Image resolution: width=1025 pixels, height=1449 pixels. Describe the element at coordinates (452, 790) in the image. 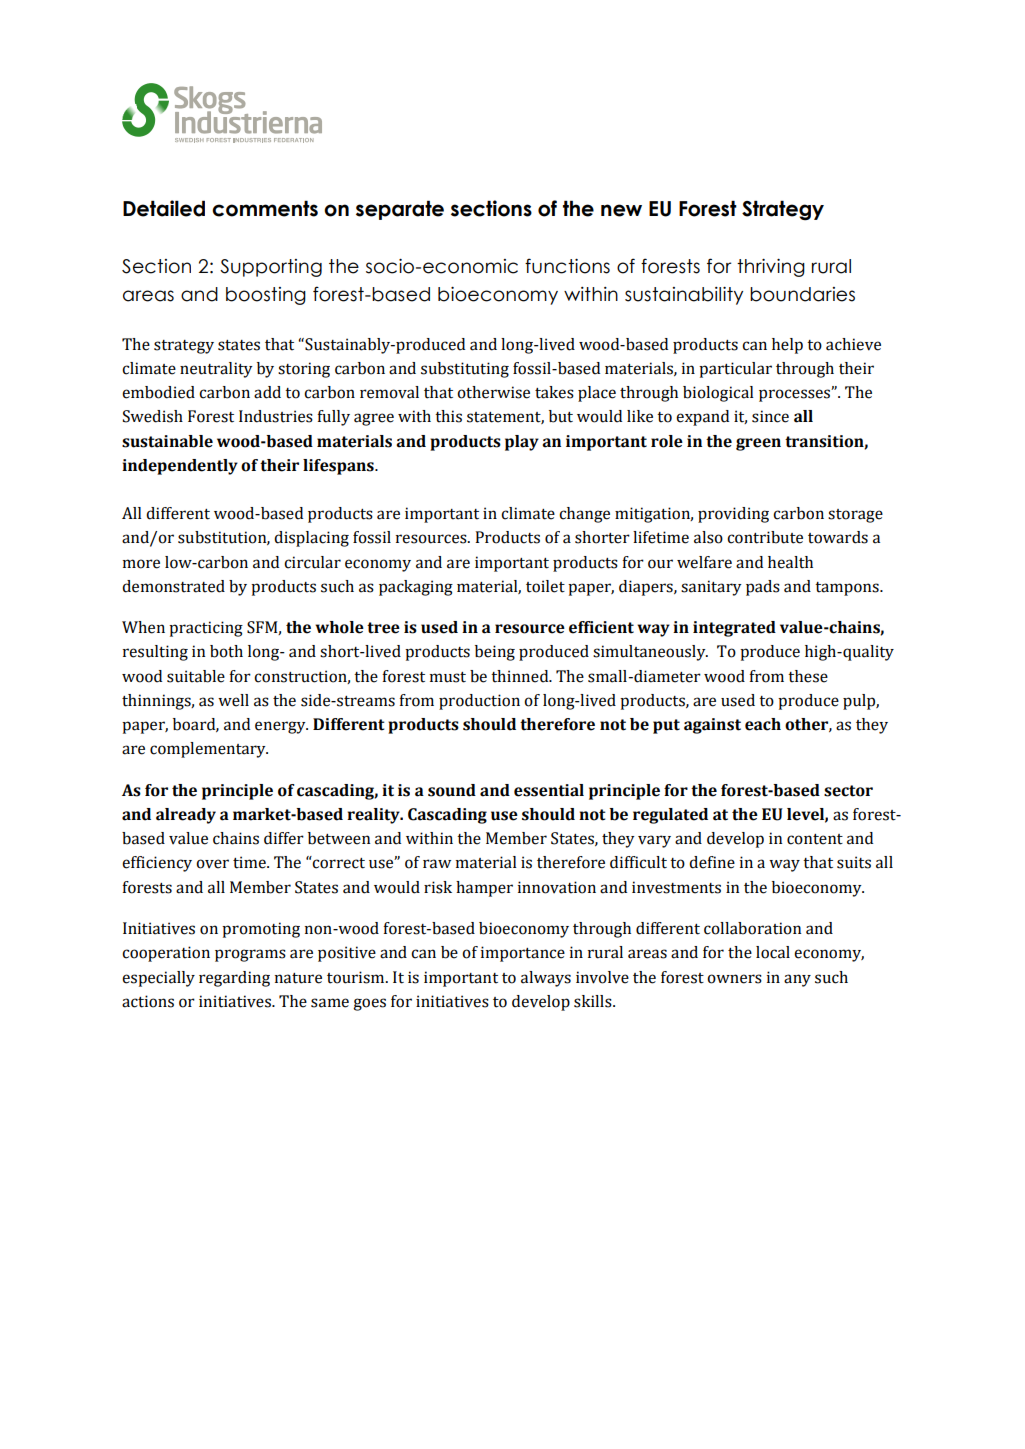

I see `sound` at that location.
